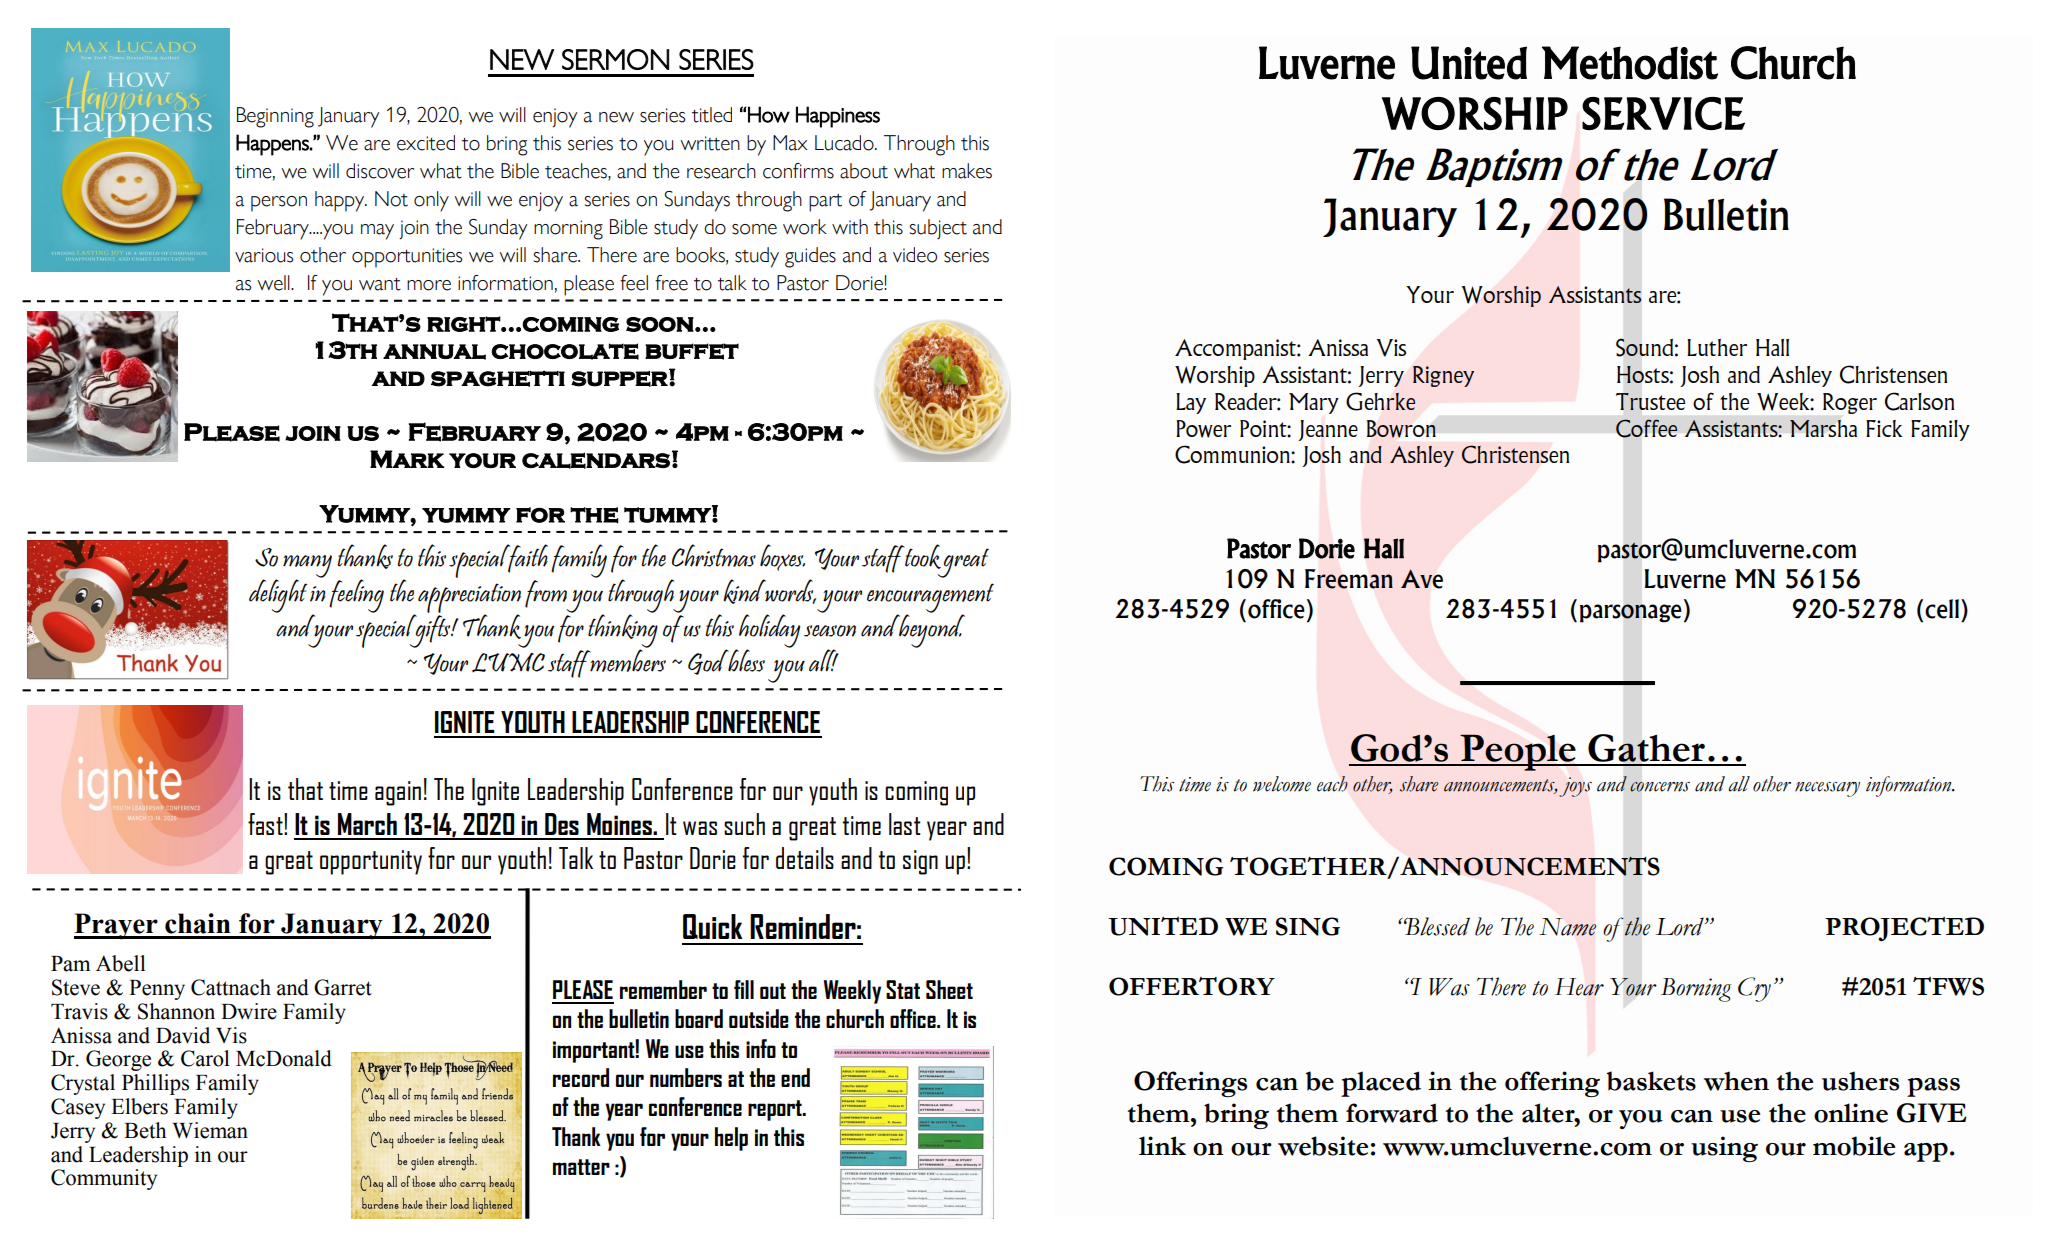  Describe the element at coordinates (1203, 429) in the screenshot. I see `Power` at that location.
